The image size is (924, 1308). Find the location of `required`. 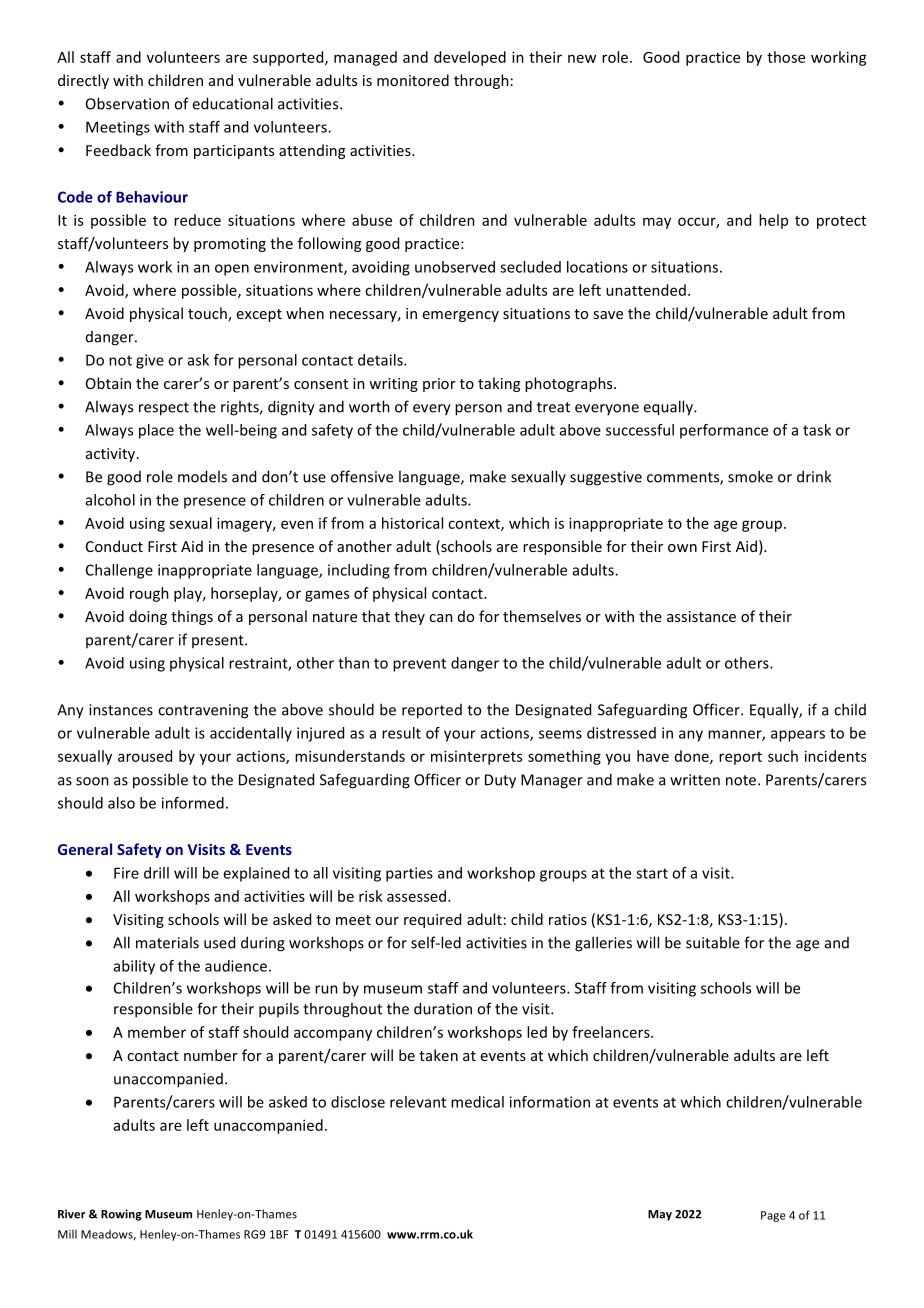

required is located at coordinates (432, 920).
